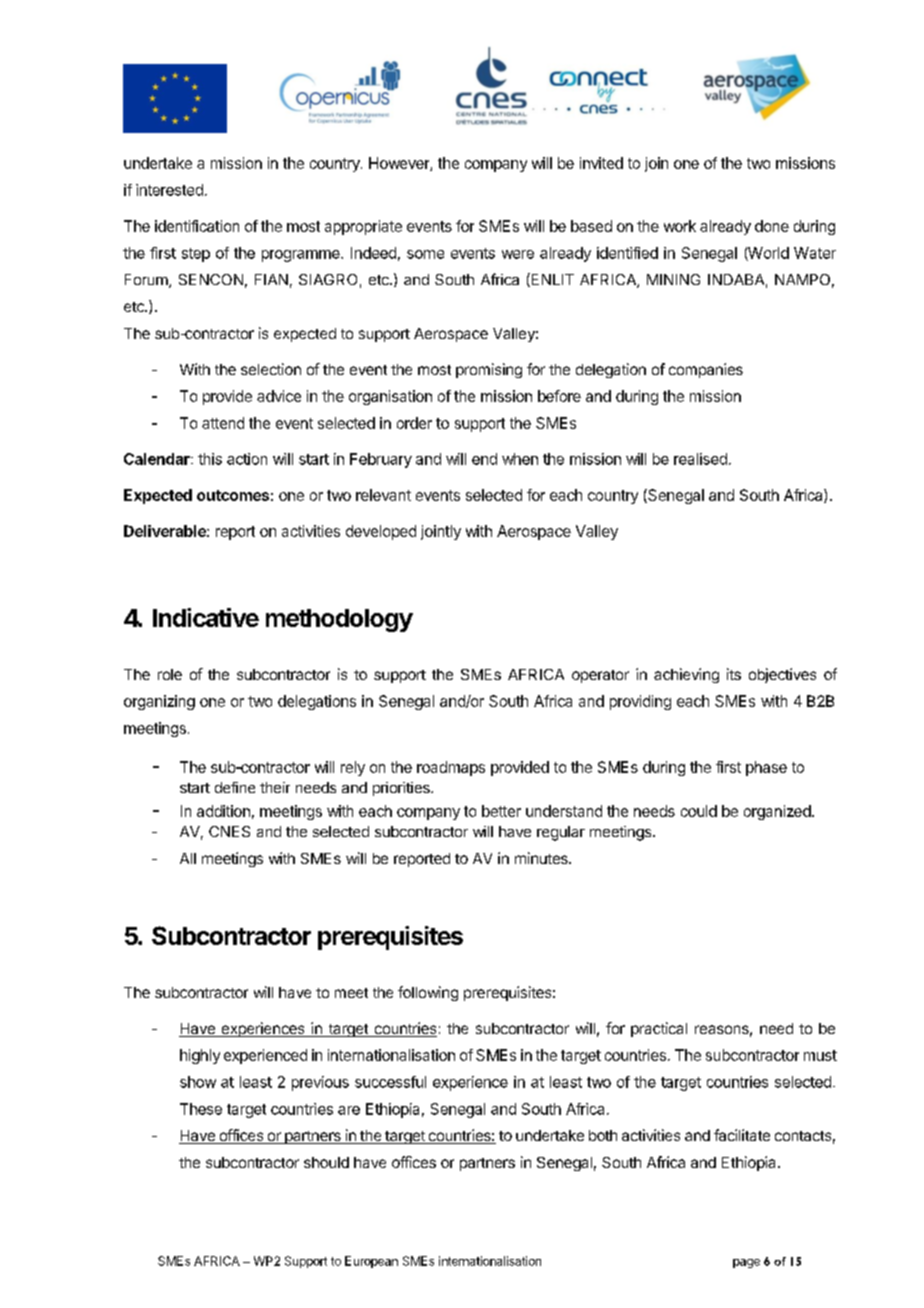 The image size is (924, 1308). What do you see at coordinates (518, 254) in the screenshot?
I see `were` at bounding box center [518, 254].
